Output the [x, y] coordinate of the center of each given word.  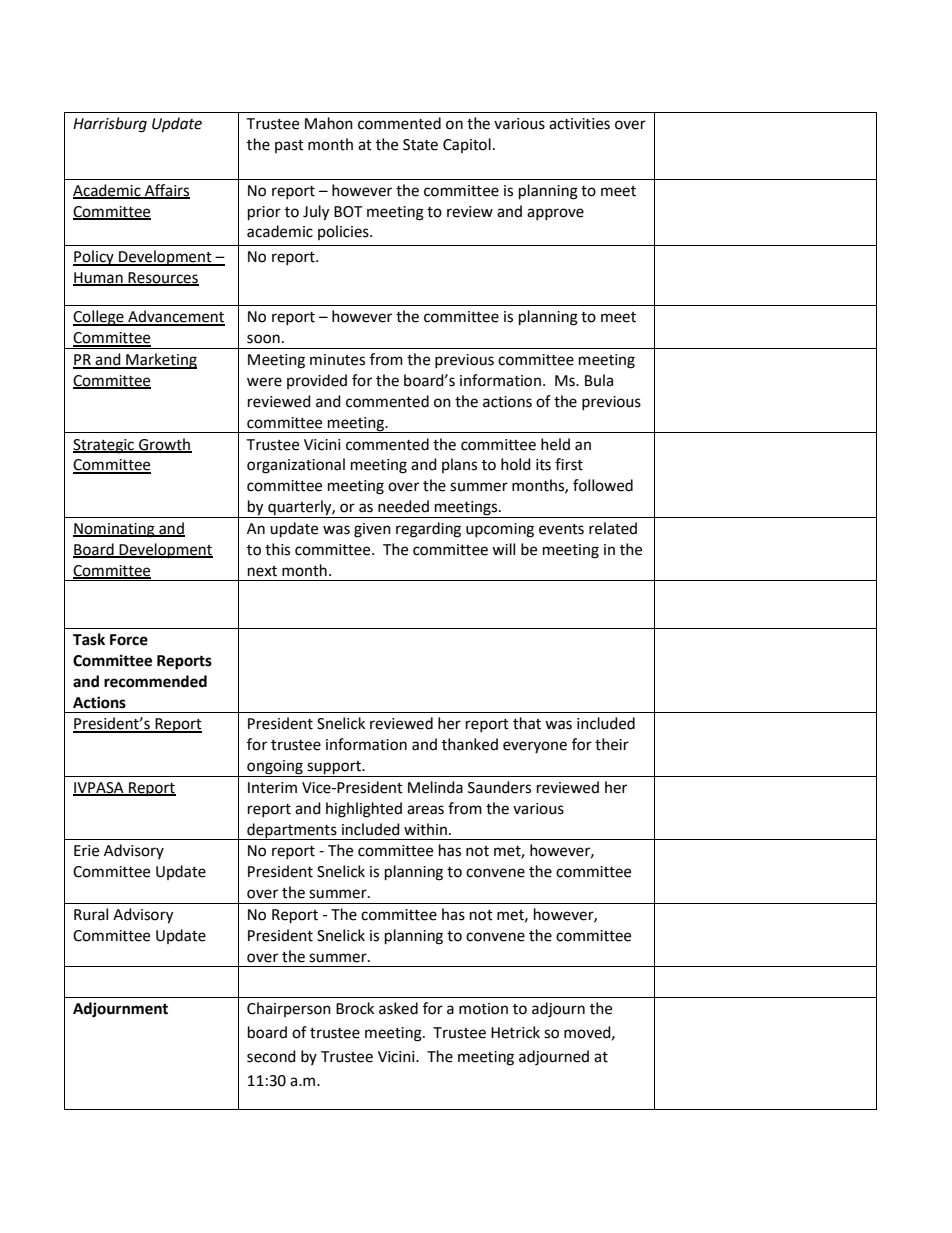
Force [129, 640]
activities [579, 124]
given [372, 530]
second [271, 1056]
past [289, 146]
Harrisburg [110, 125]
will [503, 549]
